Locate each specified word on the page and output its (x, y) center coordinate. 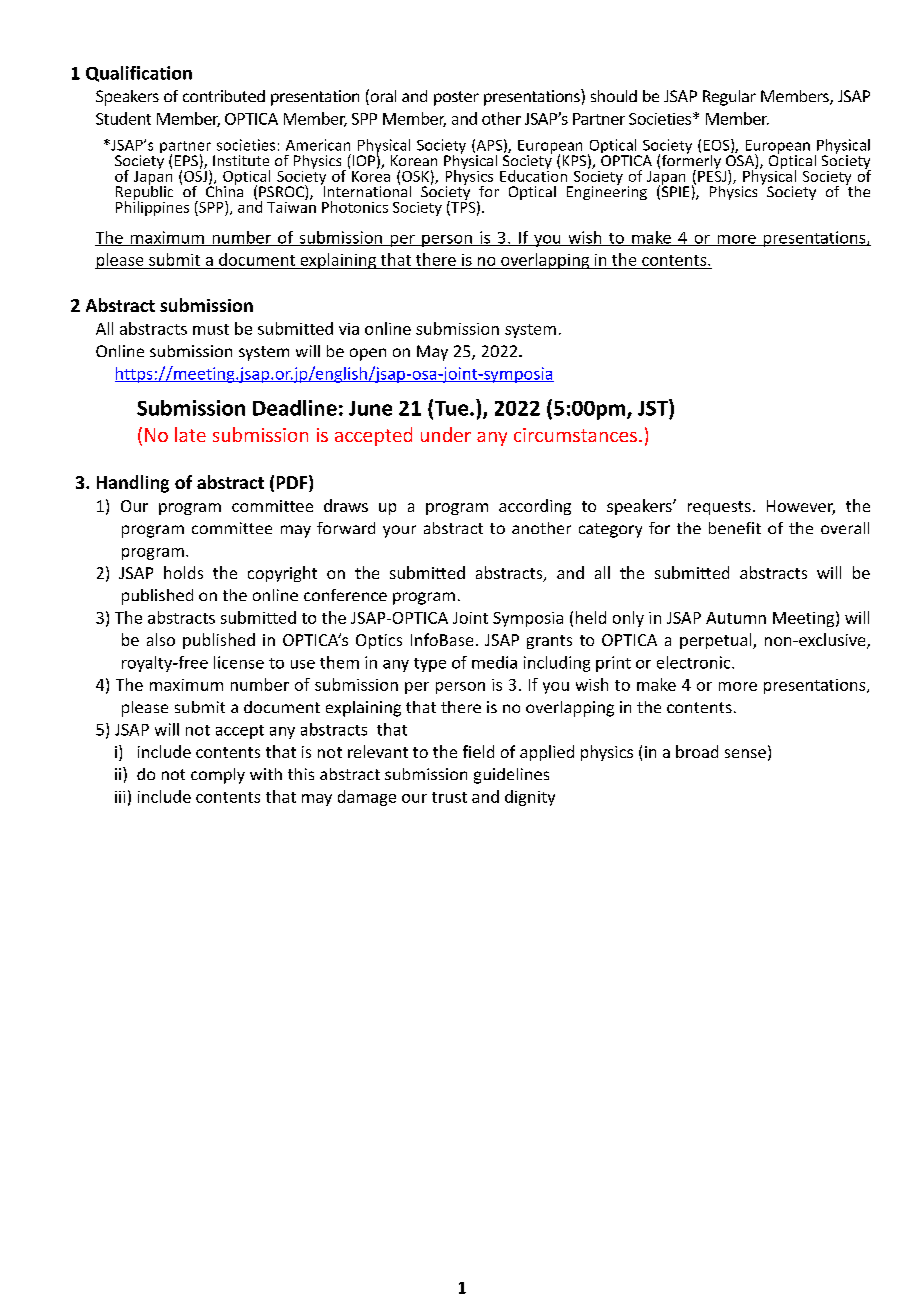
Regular (729, 98)
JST (654, 407)
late (190, 434)
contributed (224, 96)
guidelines (511, 776)
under (446, 434)
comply (218, 776)
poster (456, 98)
